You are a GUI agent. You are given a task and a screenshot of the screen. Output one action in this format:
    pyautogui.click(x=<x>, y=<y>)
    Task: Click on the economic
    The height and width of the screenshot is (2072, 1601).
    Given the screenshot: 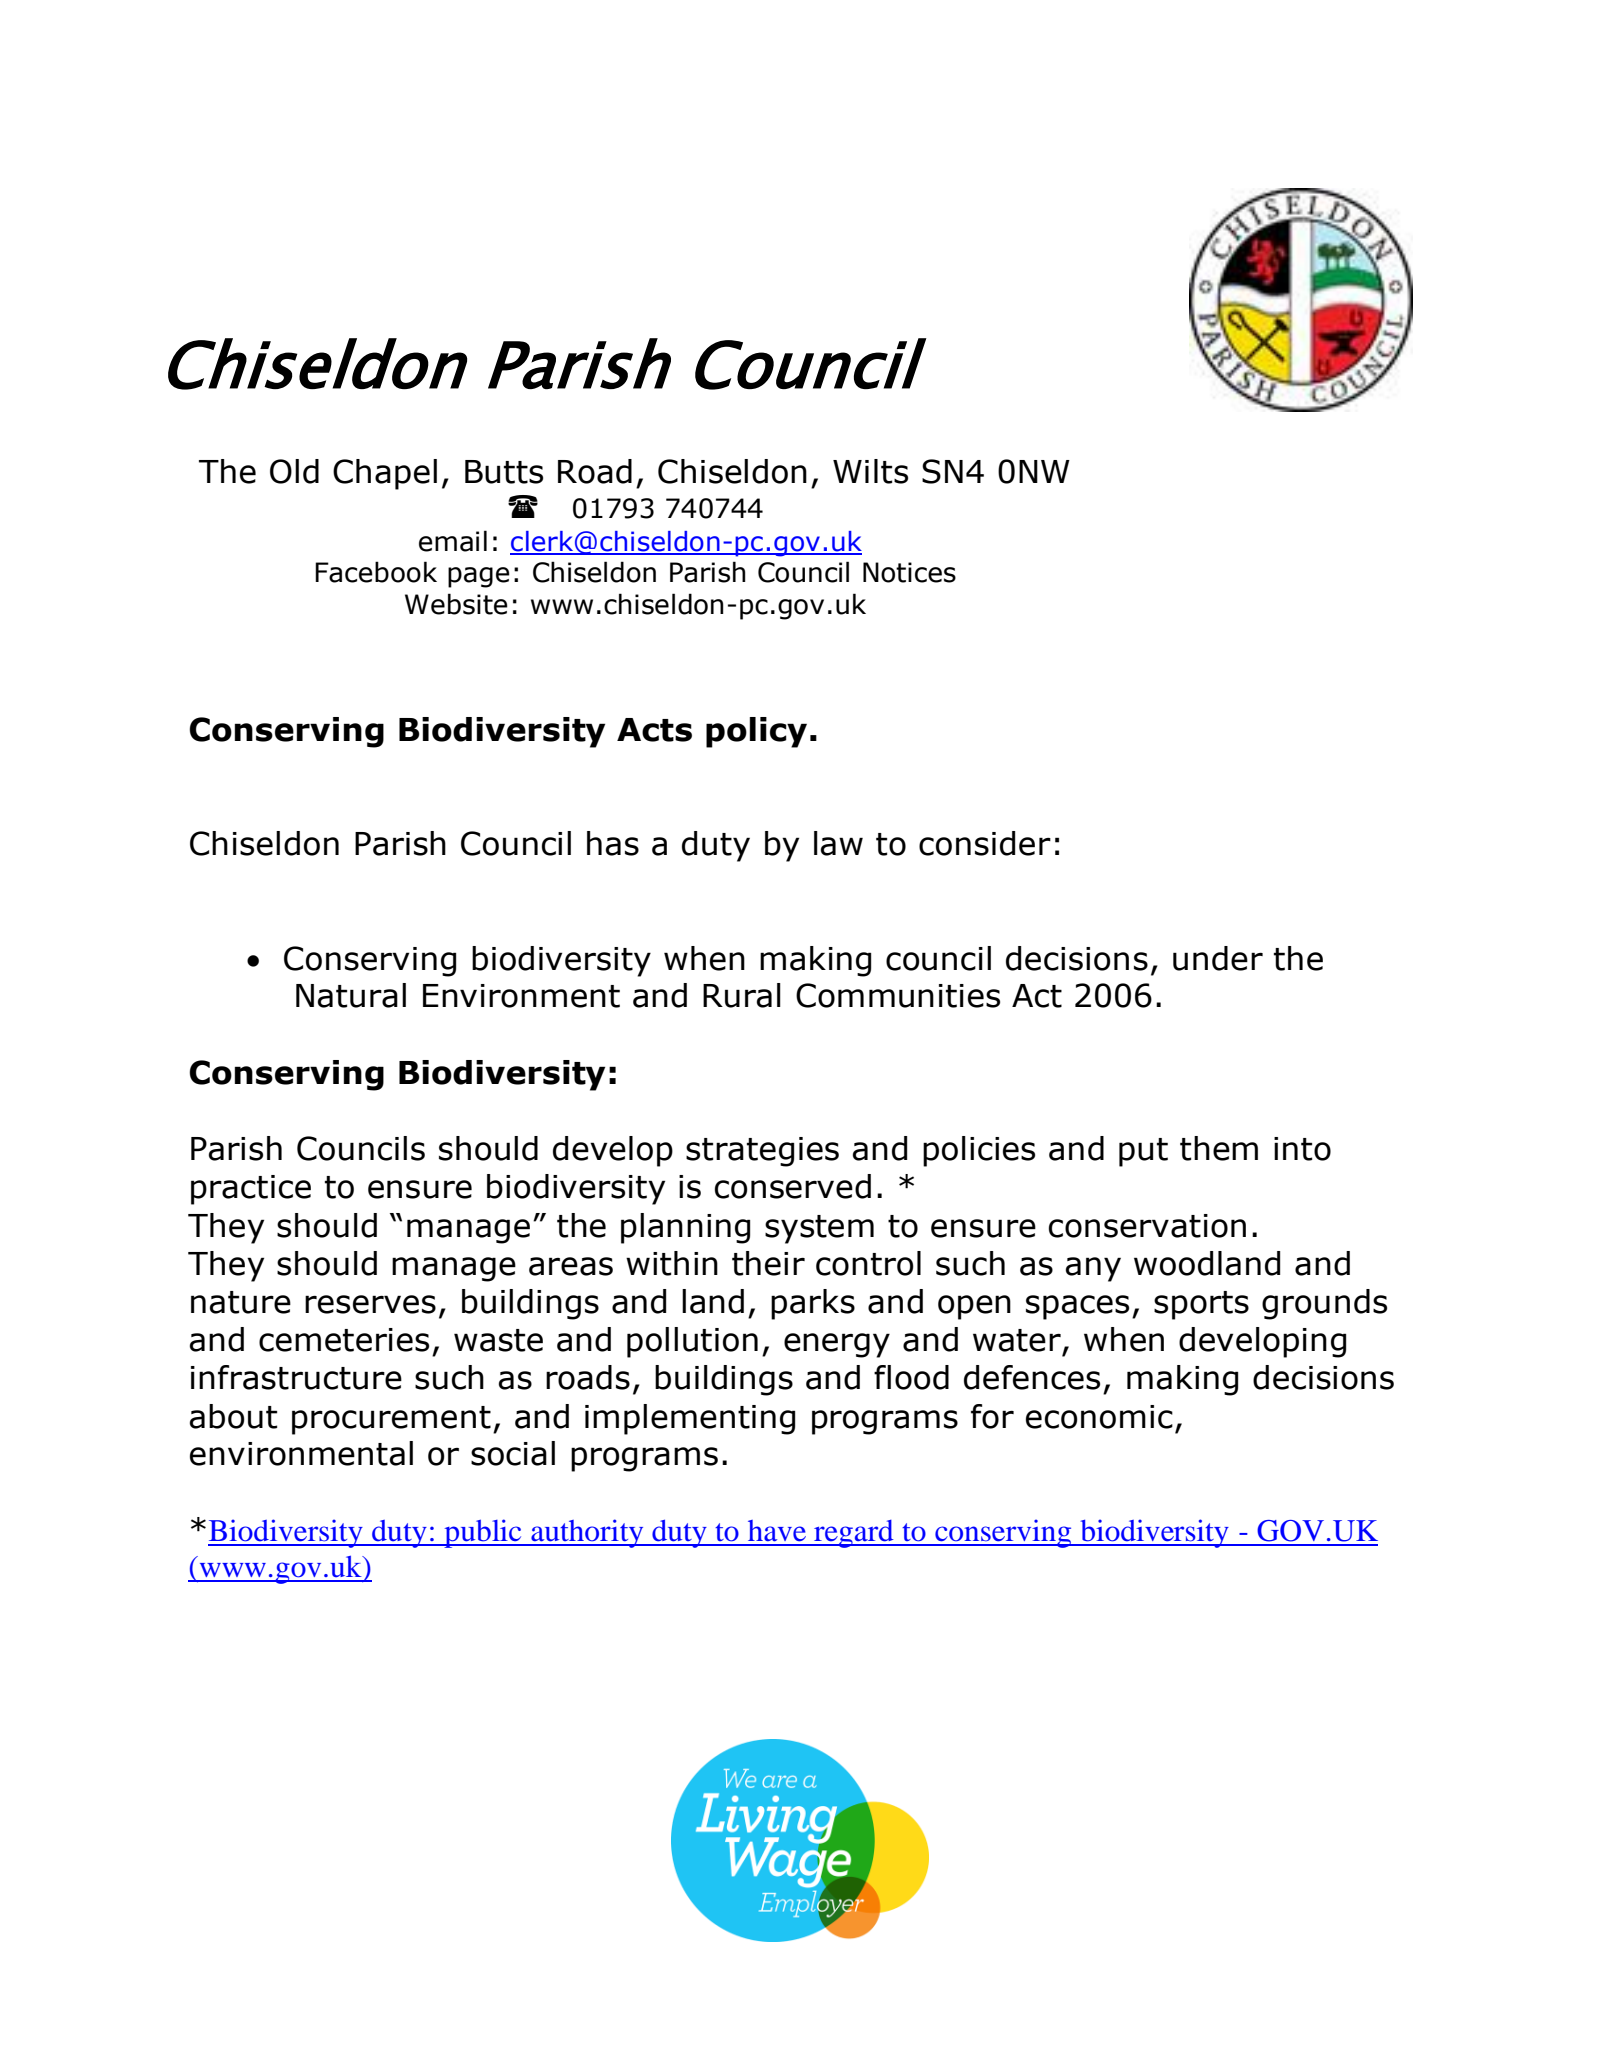 What is the action you would take?
    pyautogui.click(x=1099, y=1417)
